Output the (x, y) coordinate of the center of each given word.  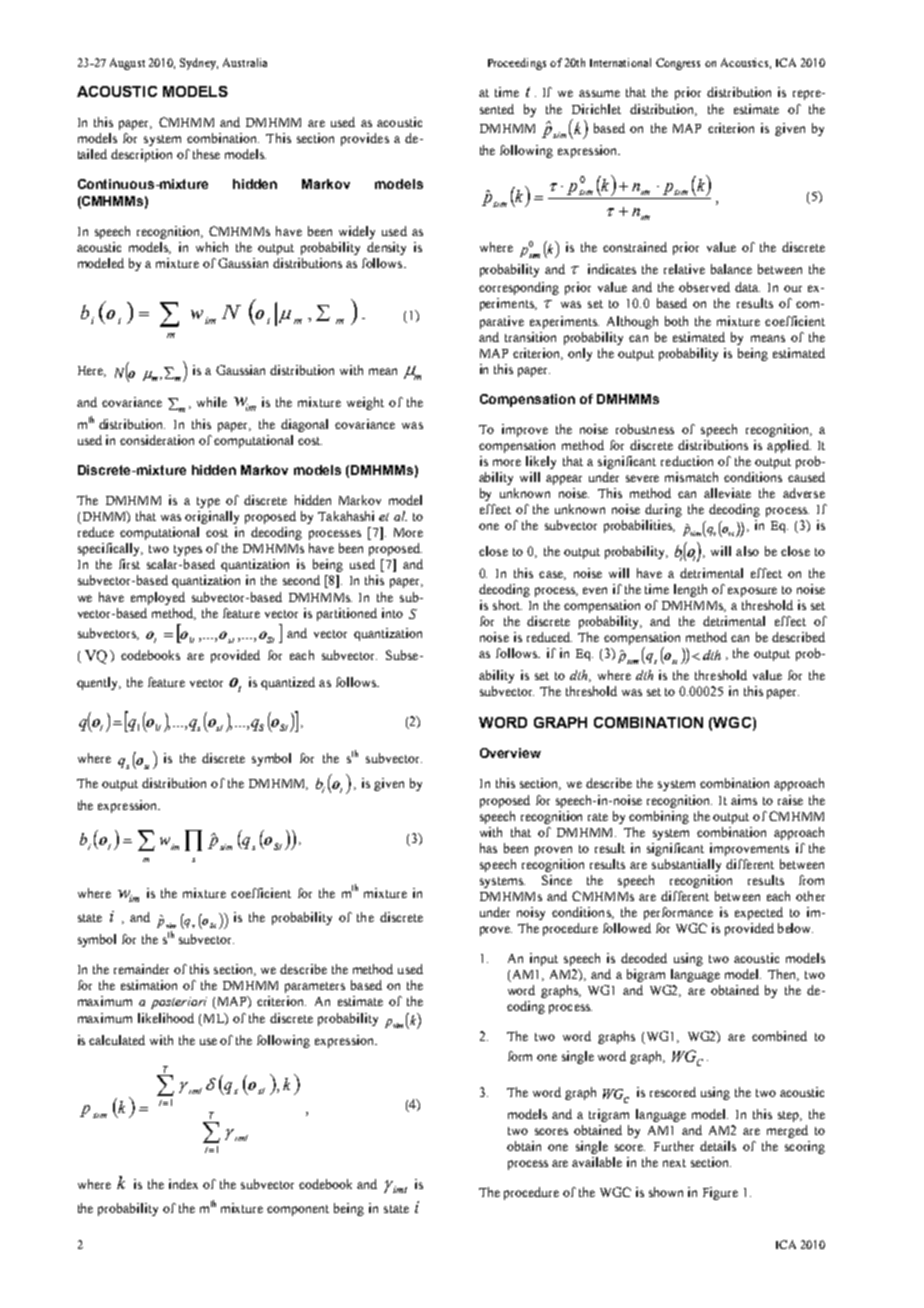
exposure (752, 592)
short (507, 605)
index (183, 1184)
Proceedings (517, 64)
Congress (678, 64)
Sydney (199, 64)
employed (158, 598)
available (597, 1162)
